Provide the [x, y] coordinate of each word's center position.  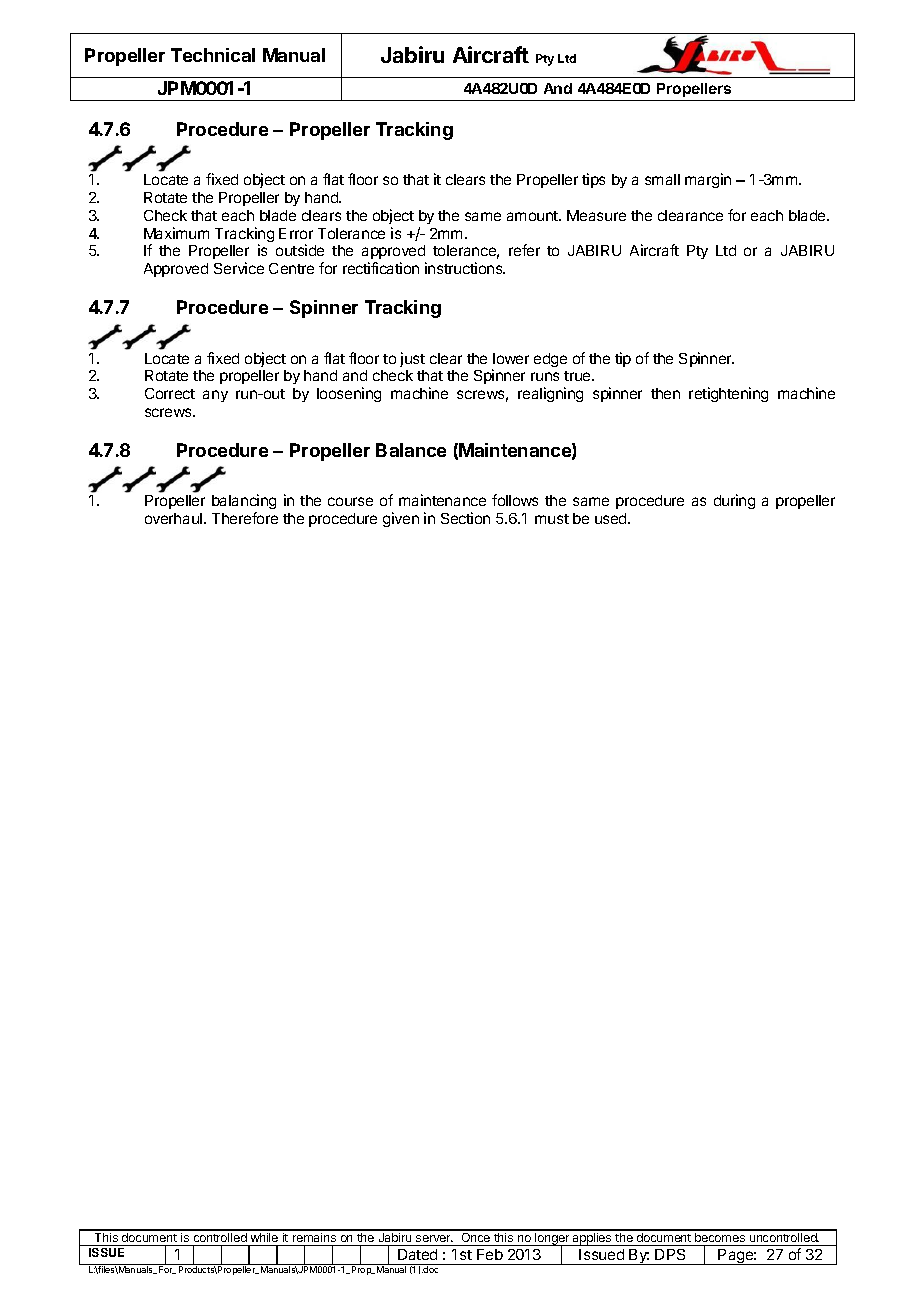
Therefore [245, 518]
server [434, 1238]
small [662, 179]
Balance [411, 450]
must [552, 519]
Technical [213, 55]
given [401, 519]
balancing [244, 503]
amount [533, 216]
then [665, 393]
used [612, 518]
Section [465, 518]
